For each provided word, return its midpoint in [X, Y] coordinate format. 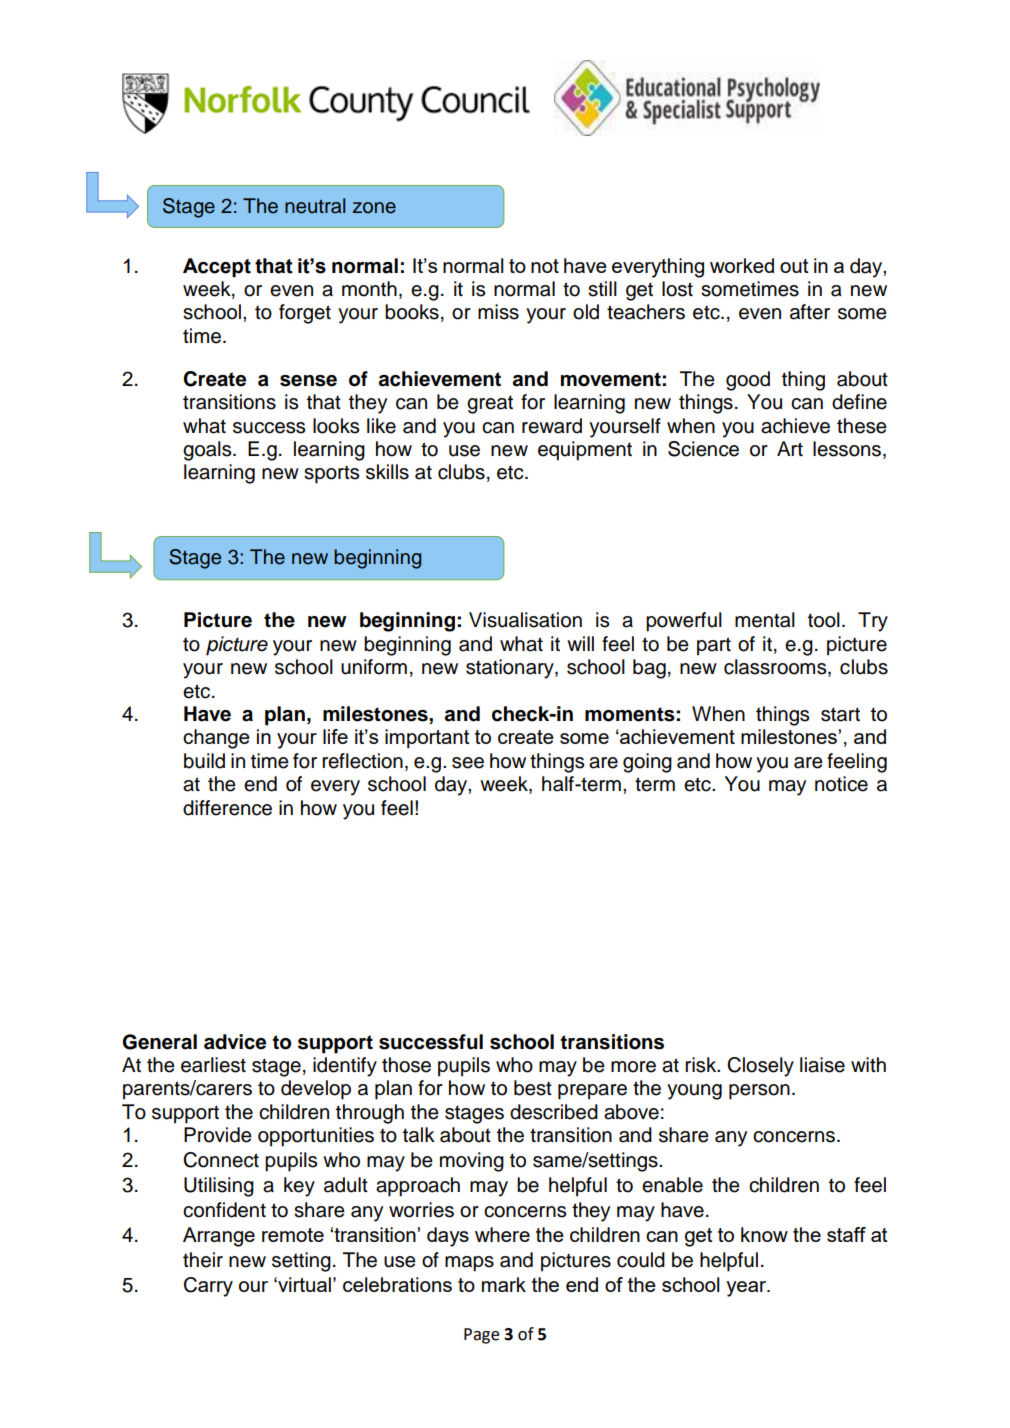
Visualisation [525, 620]
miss [498, 312]
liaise [822, 1065]
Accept [217, 267]
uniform [374, 667]
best [533, 1088]
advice [235, 1042]
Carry [208, 1287]
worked [742, 265]
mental [765, 620]
